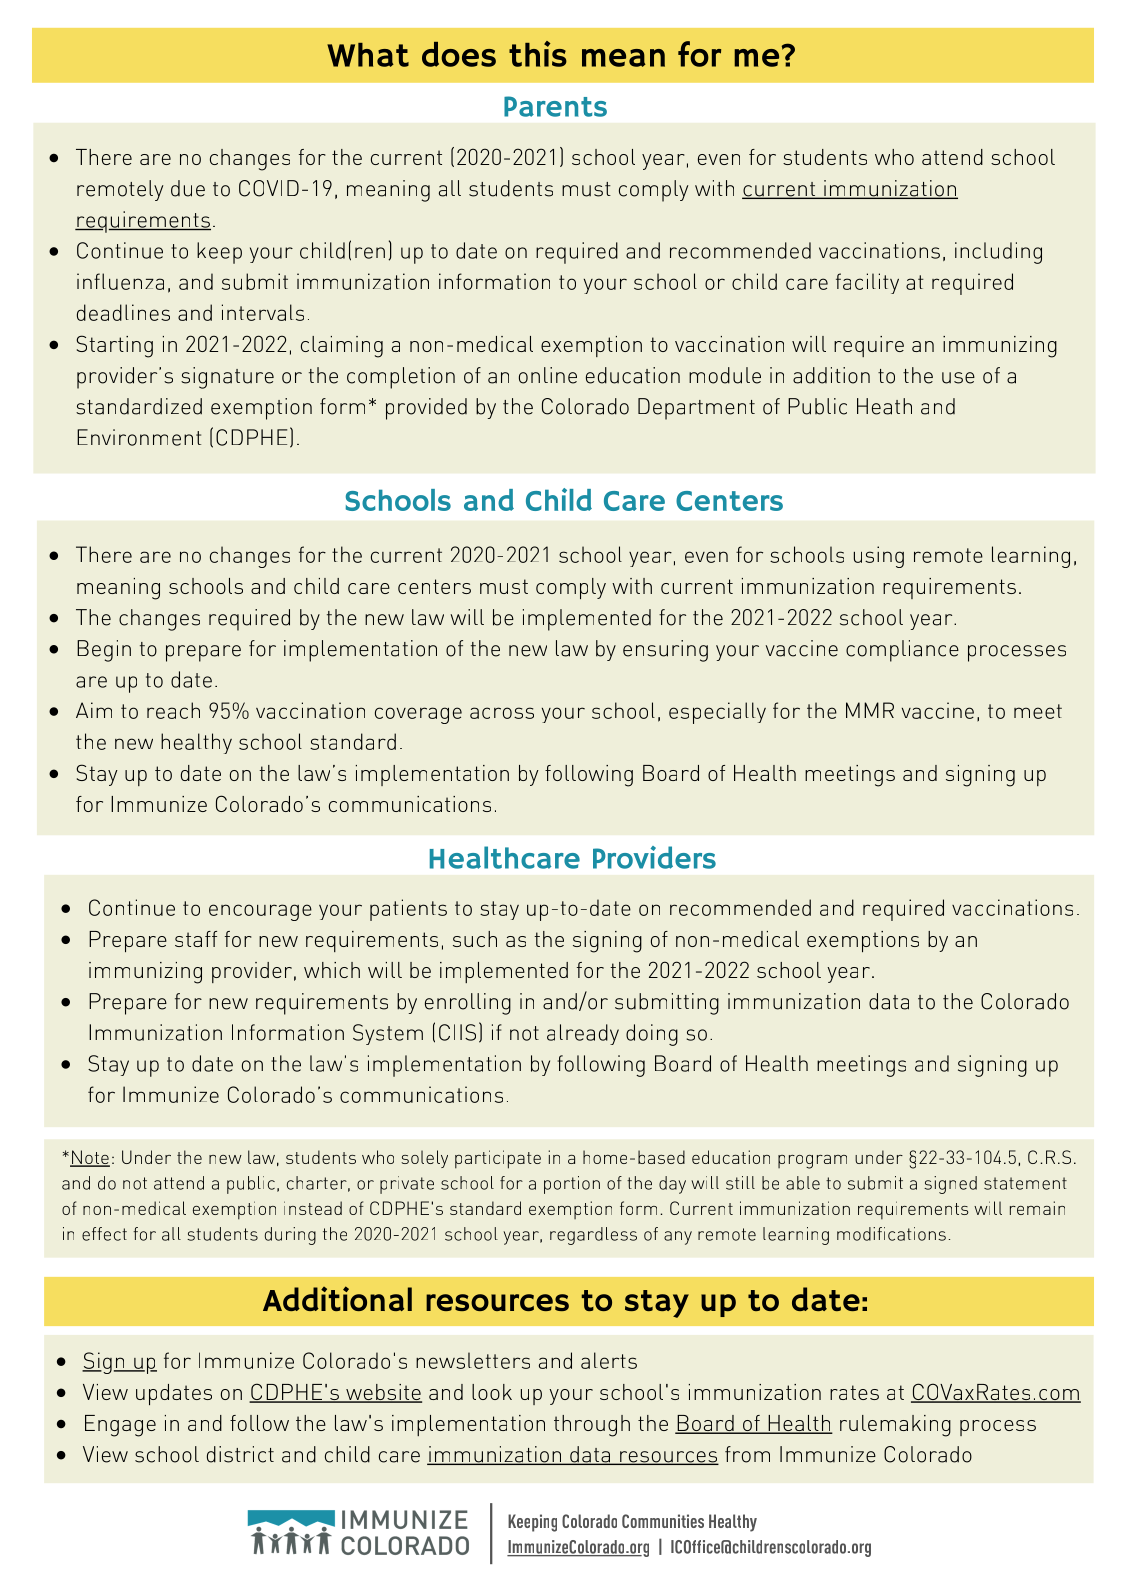  Describe the element at coordinates (879, 557) in the screenshot. I see `using` at that location.
